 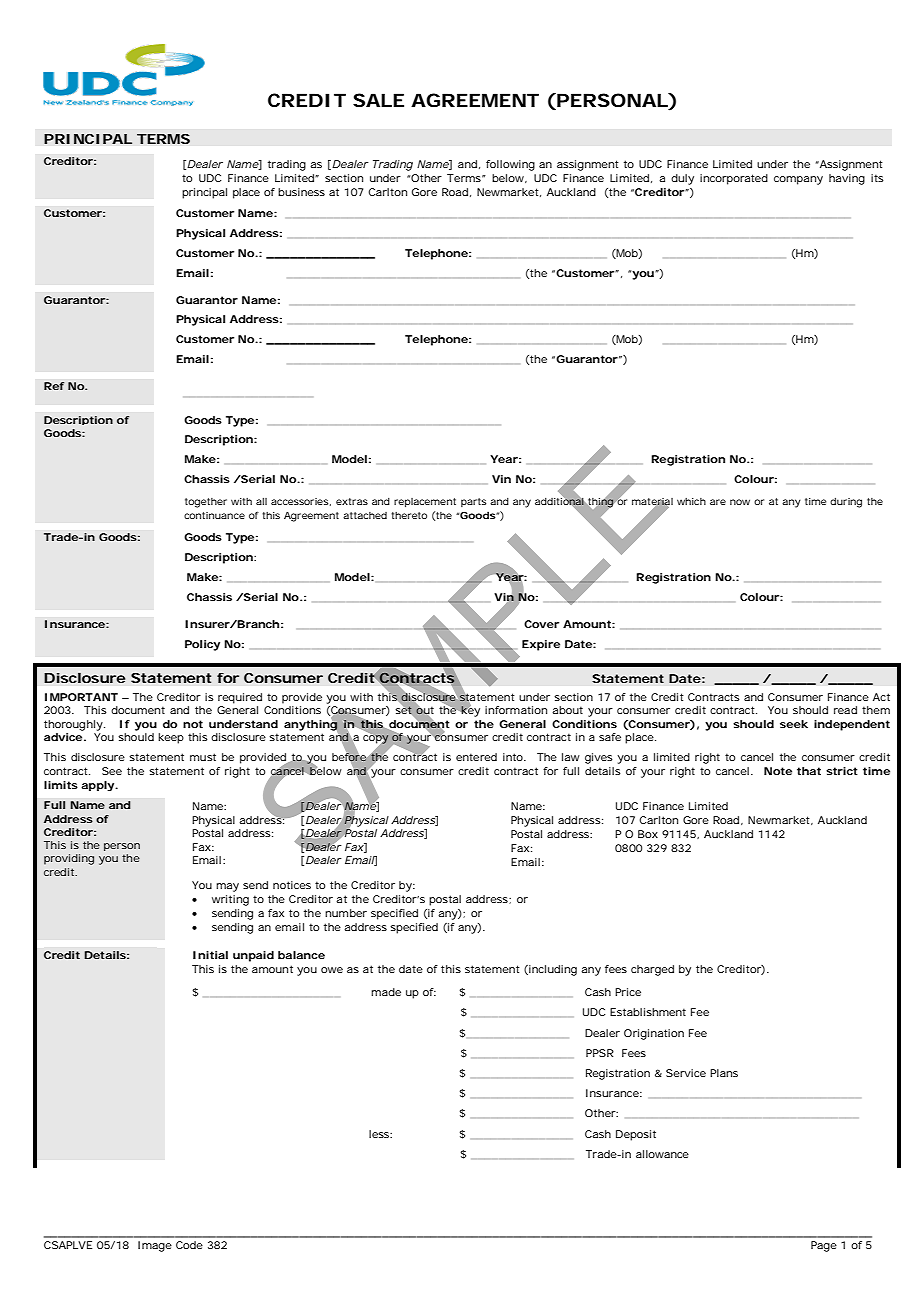 What do you see at coordinates (636, 1135) in the screenshot?
I see `Deposit` at bounding box center [636, 1135].
